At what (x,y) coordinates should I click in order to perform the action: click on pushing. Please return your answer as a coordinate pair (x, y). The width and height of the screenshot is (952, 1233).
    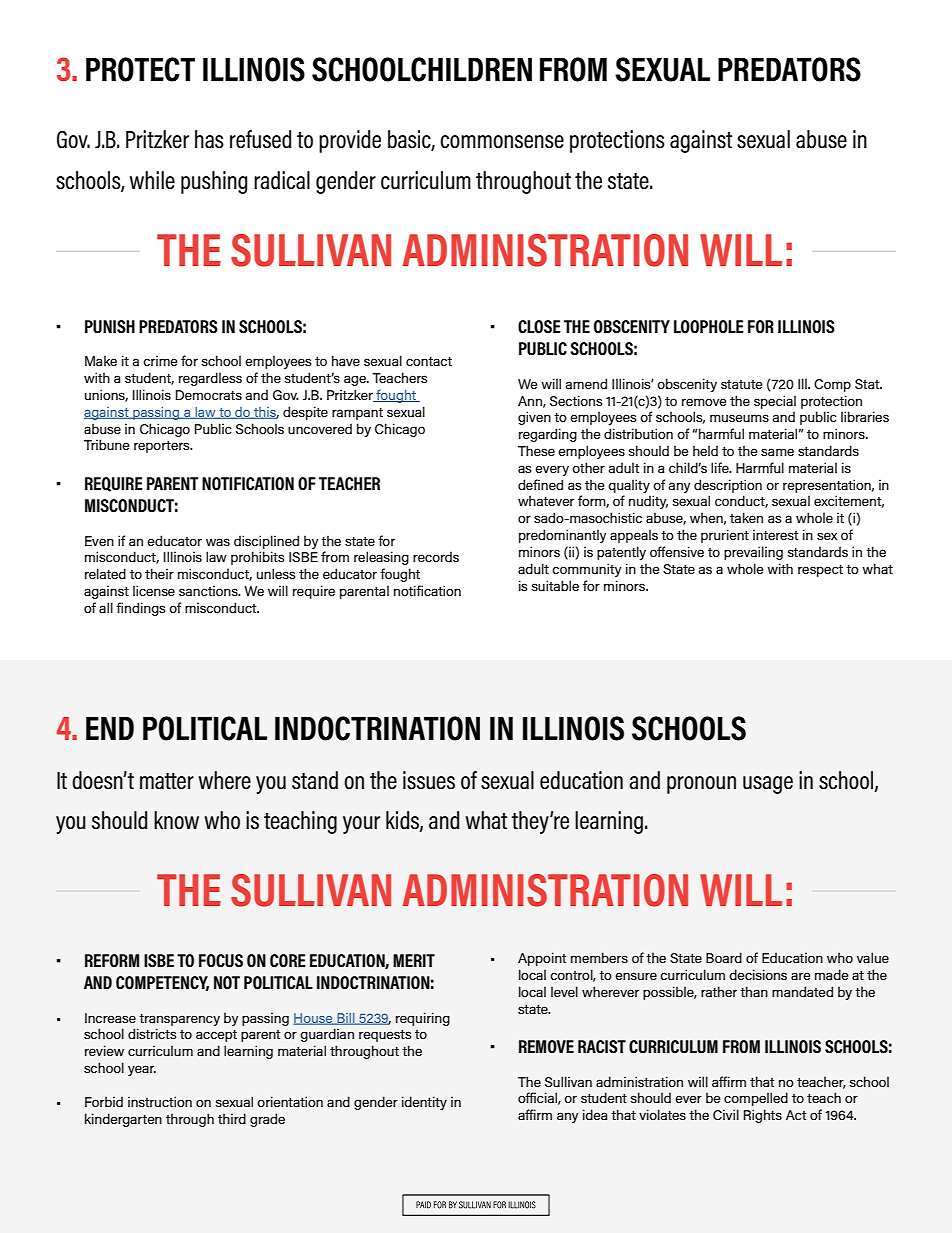
    Looking at the image, I should click on (214, 182).
